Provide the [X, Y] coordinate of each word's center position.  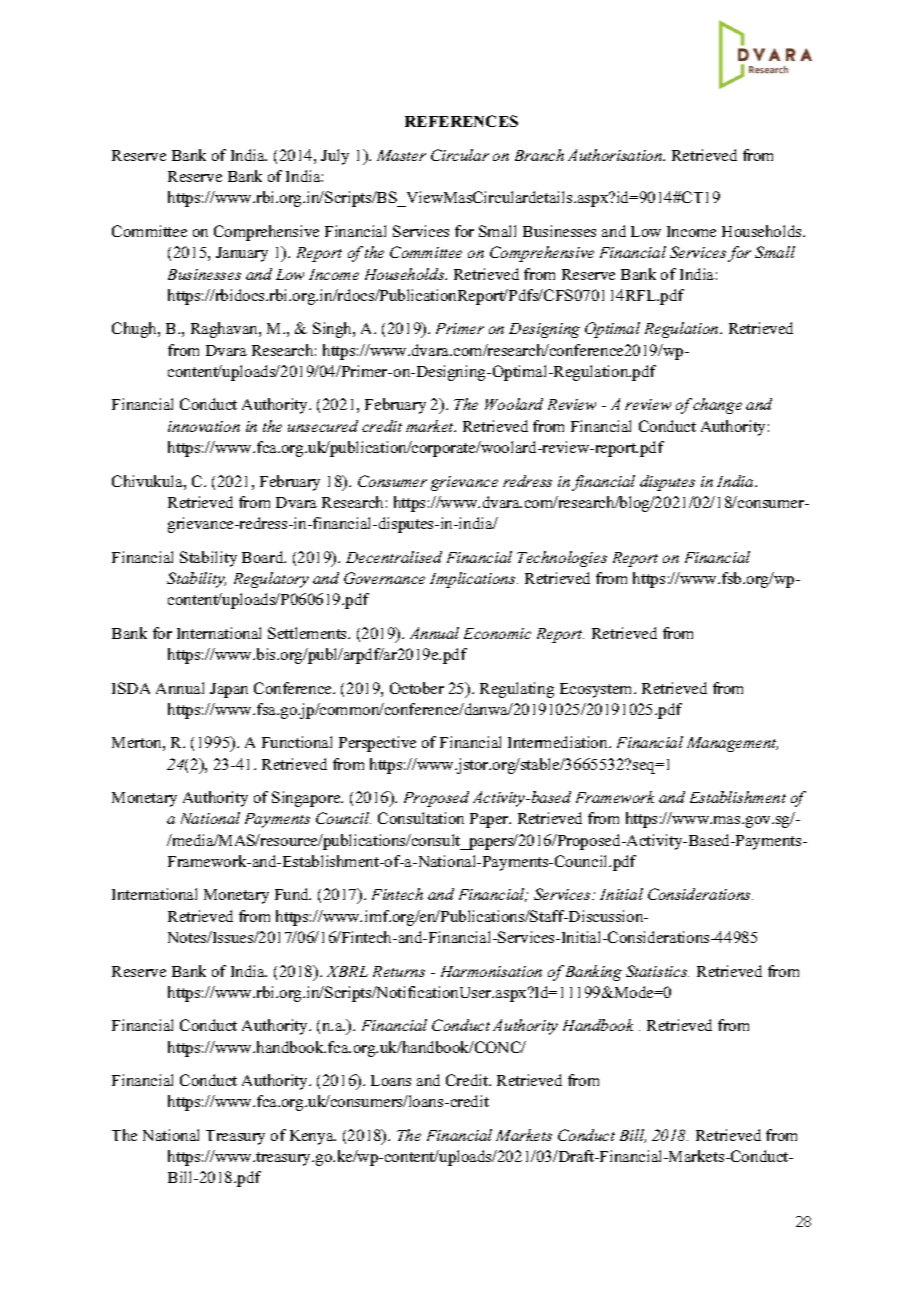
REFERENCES [461, 121]
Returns [399, 971]
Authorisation [616, 155]
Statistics [657, 971]
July [335, 157]
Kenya [313, 1137]
